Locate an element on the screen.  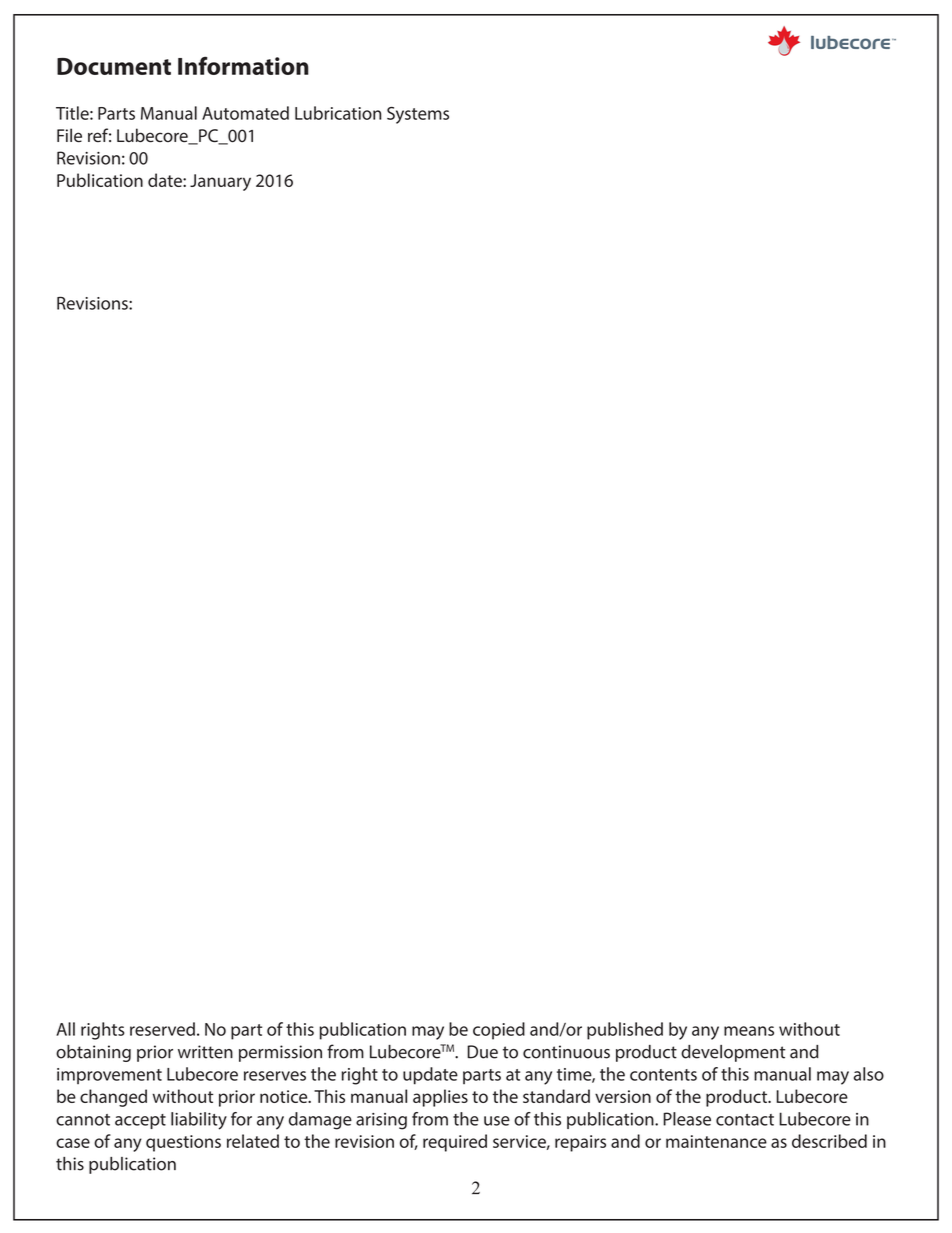
accept is located at coordinates (140, 1121).
